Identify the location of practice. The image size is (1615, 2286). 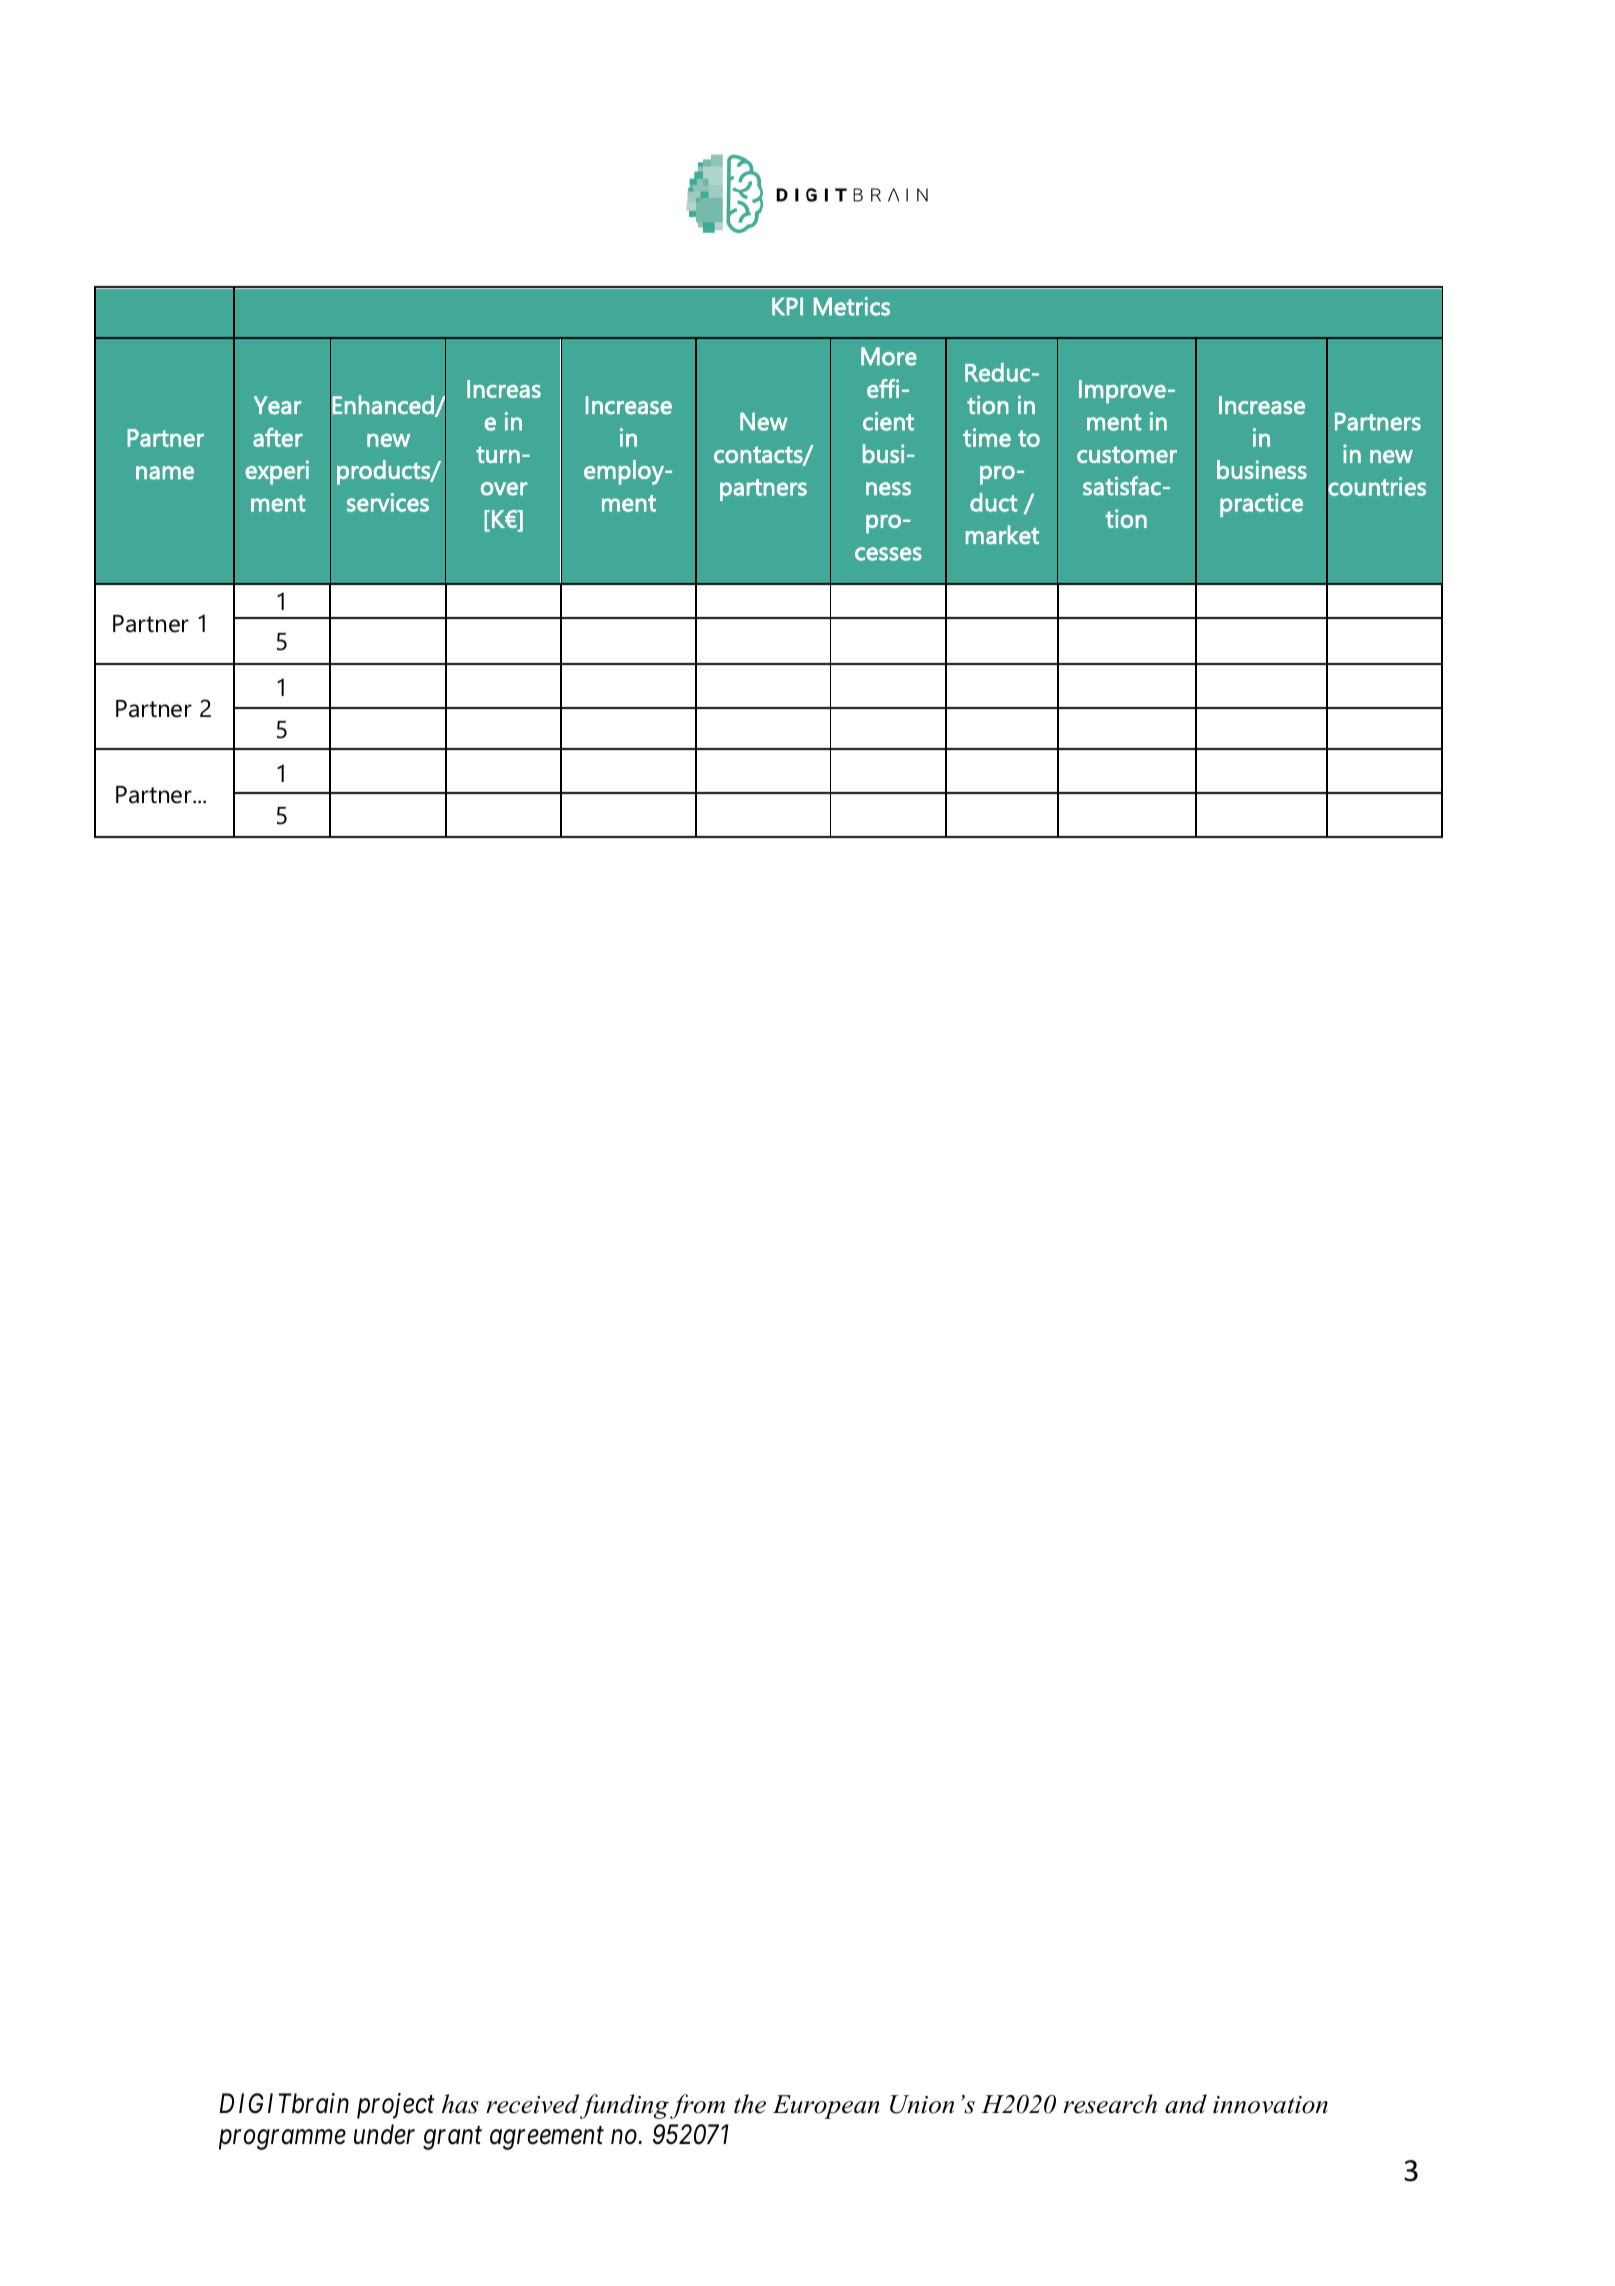
(1261, 505).
